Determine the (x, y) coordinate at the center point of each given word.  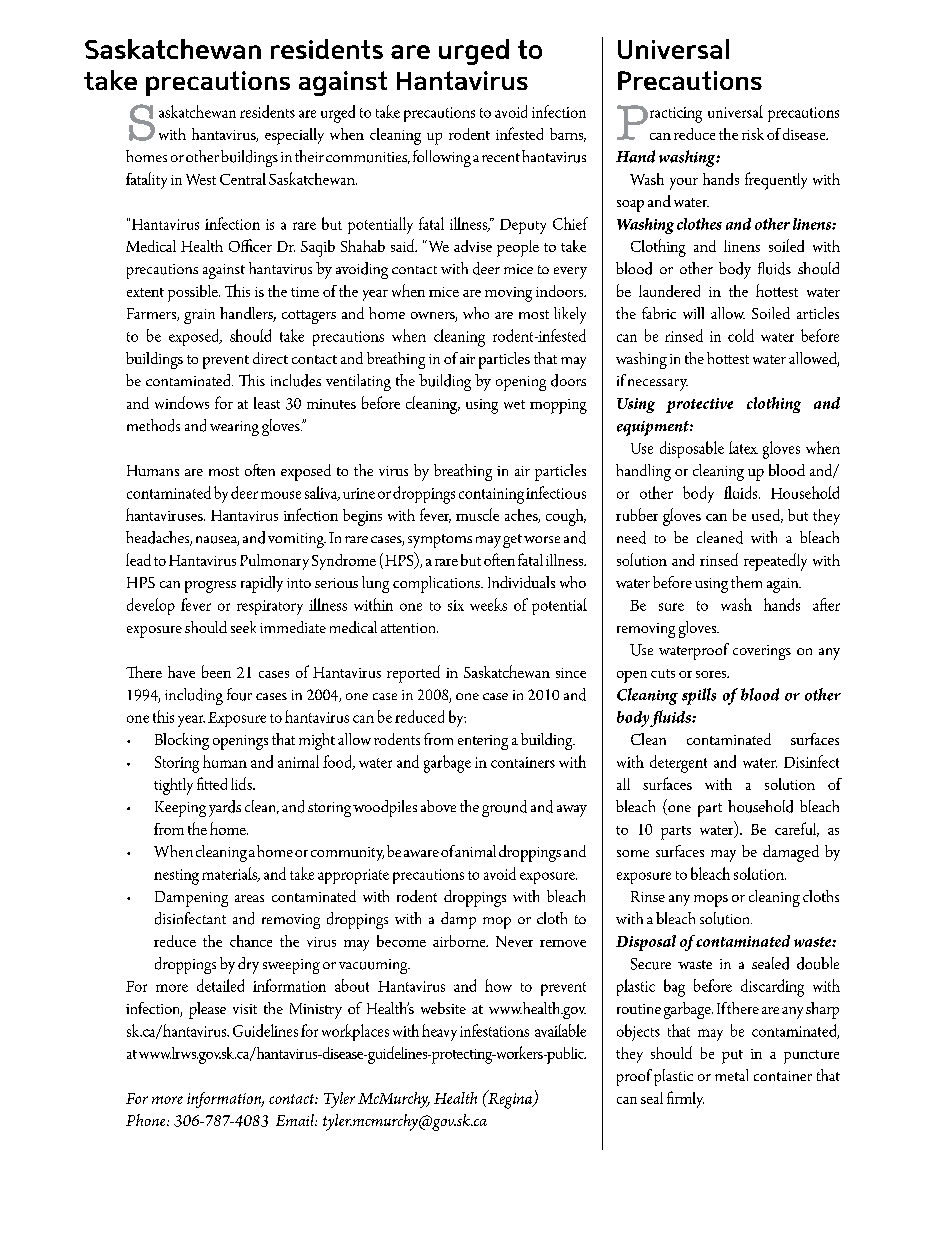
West (201, 179)
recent (501, 157)
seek (243, 627)
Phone (147, 1120)
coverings (762, 652)
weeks (488, 604)
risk (753, 134)
